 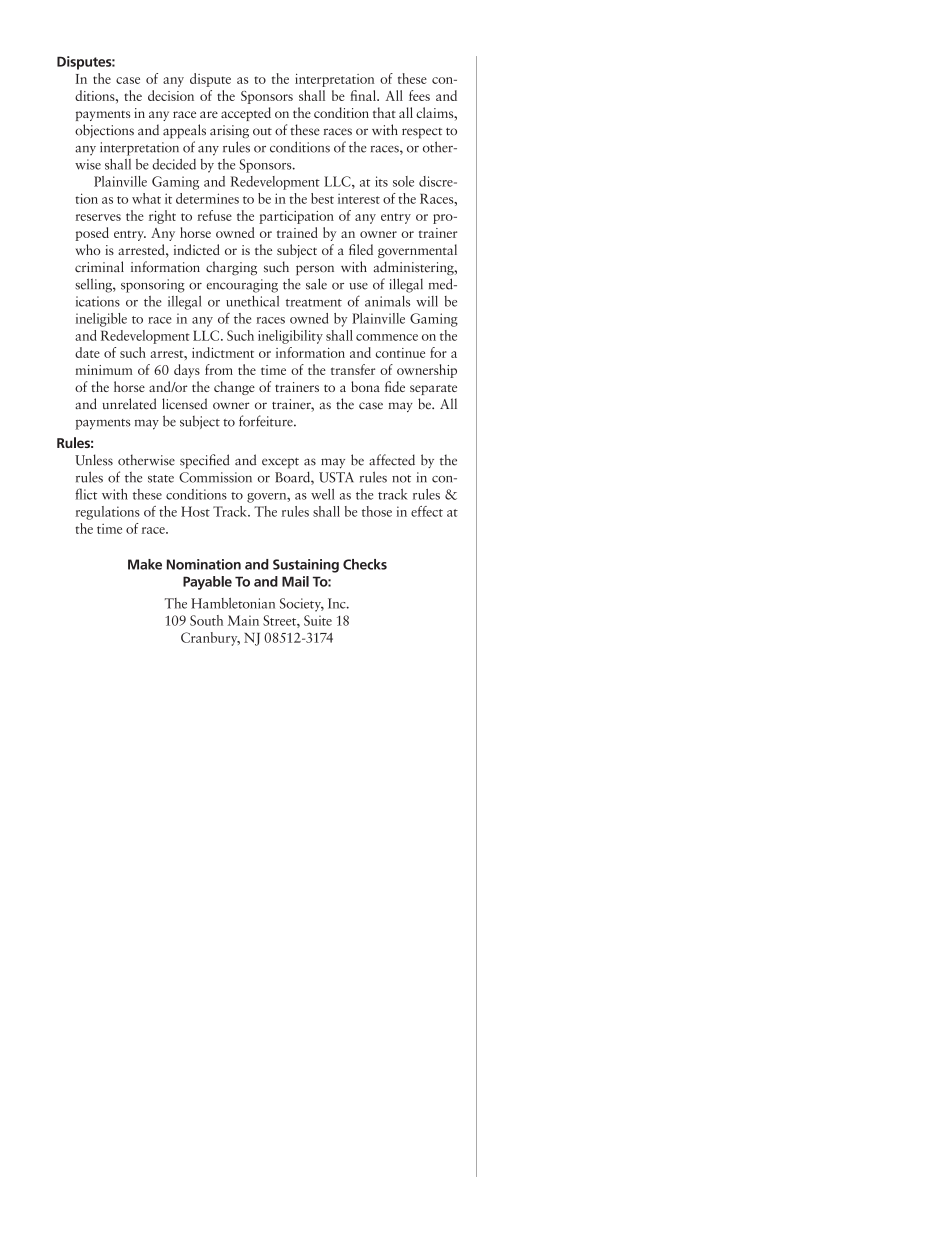 I want to click on that, so click(x=384, y=112).
